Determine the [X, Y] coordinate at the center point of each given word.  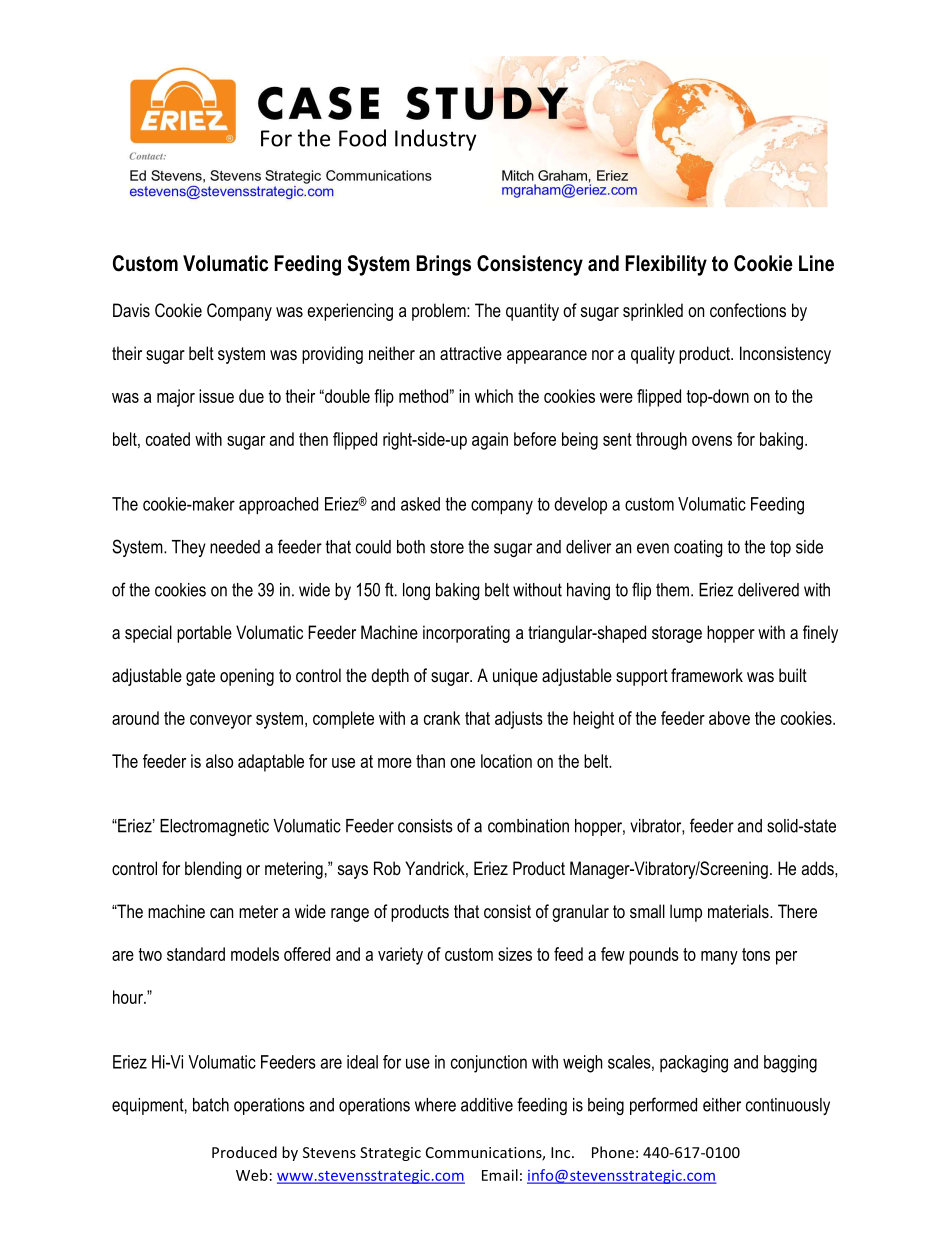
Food [362, 138]
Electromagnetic [214, 827]
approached [278, 506]
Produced [244, 1152]
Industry [435, 140]
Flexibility [666, 265]
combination [528, 826]
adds [819, 868]
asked [420, 504]
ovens [712, 441]
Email [500, 1175]
